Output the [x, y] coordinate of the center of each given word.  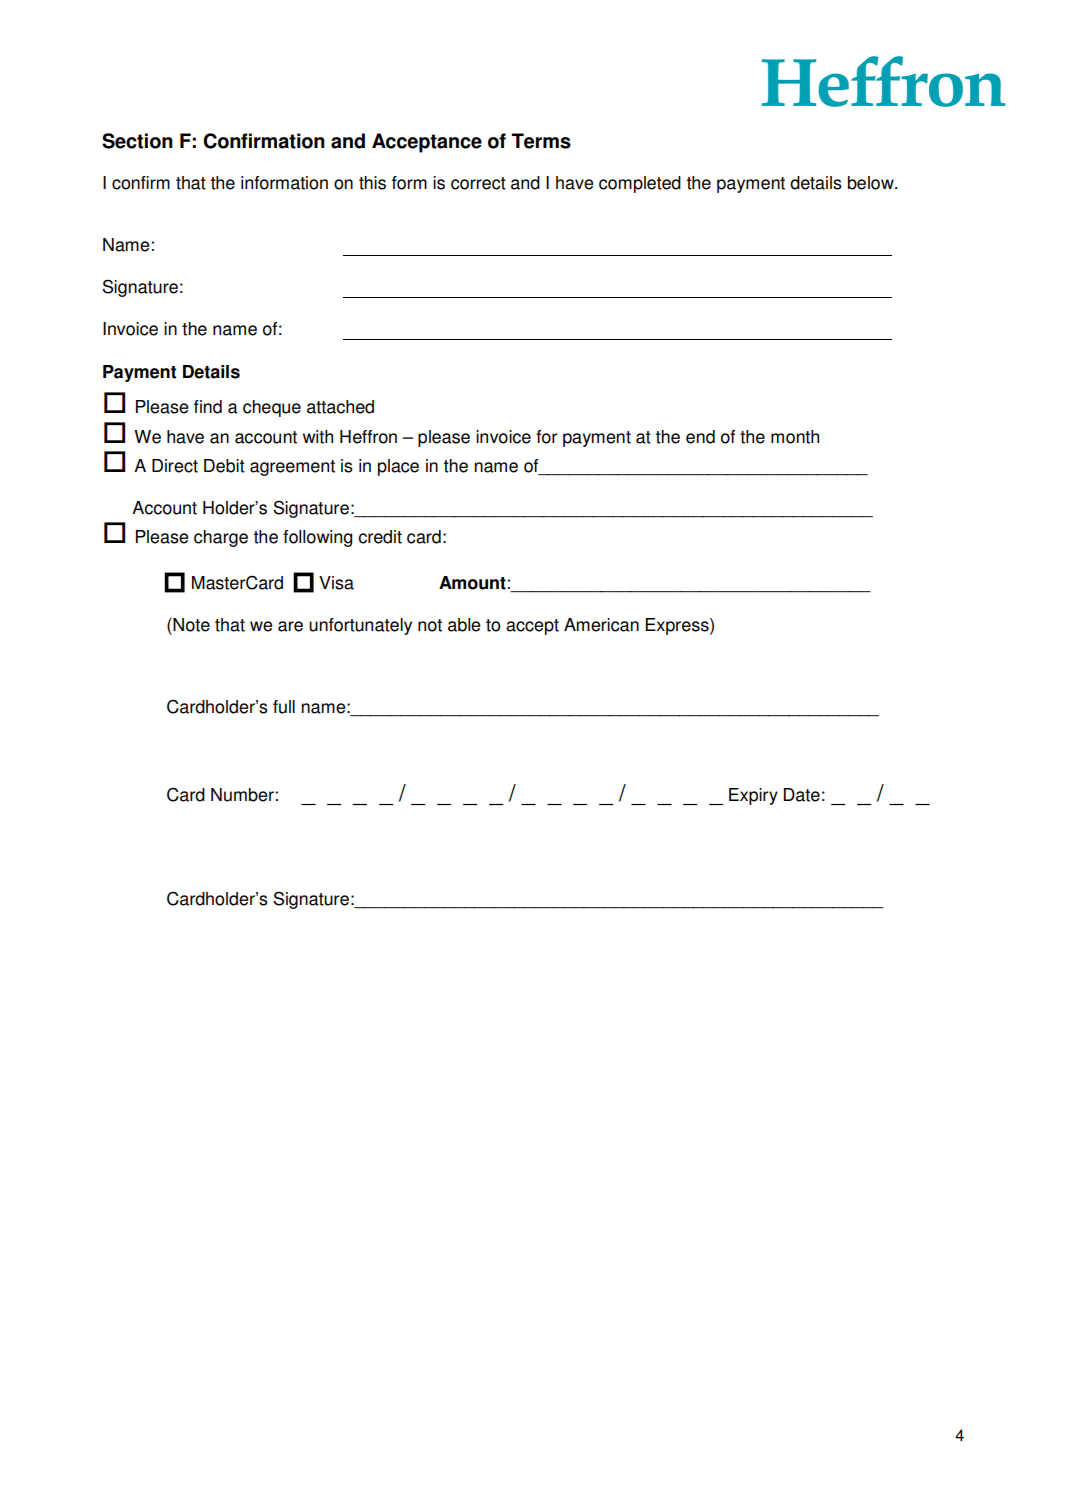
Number [242, 795]
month [795, 437]
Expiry [753, 796]
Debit [224, 466]
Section [137, 141]
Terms [541, 141]
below [872, 183]
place [398, 467]
